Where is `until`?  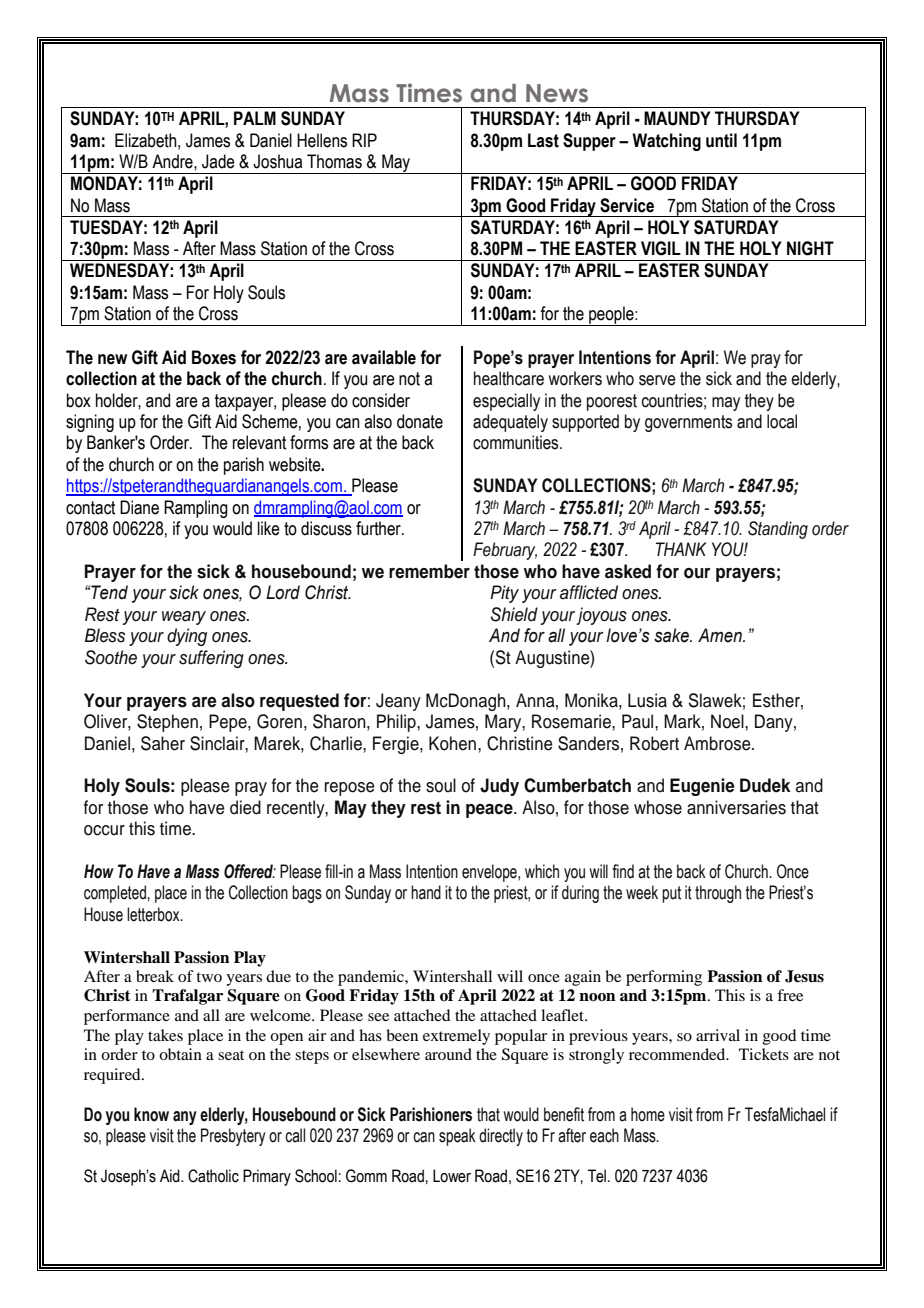
until is located at coordinates (721, 140).
